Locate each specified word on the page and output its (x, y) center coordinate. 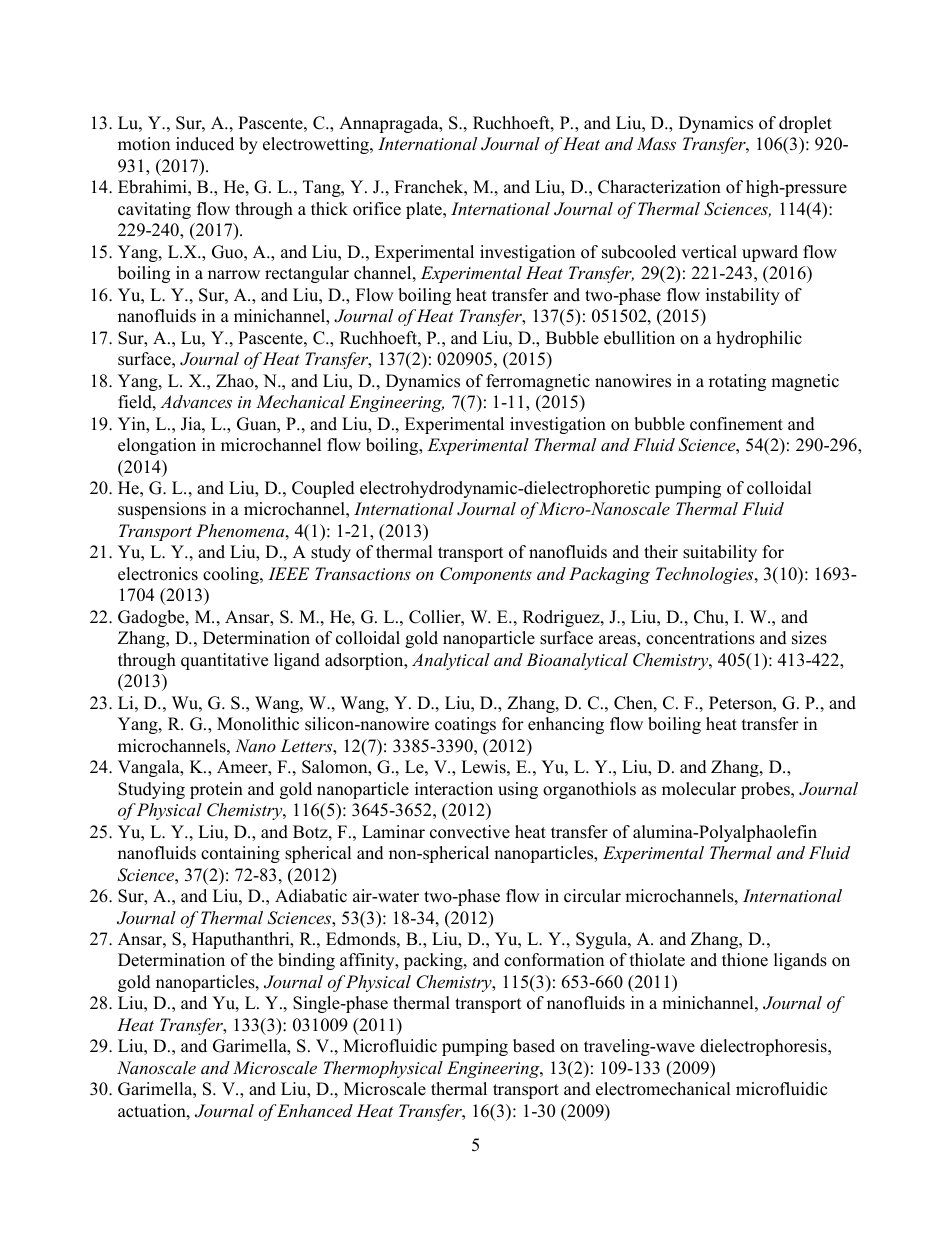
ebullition (639, 338)
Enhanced (315, 1110)
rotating (737, 382)
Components (486, 575)
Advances (196, 401)
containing (240, 854)
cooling (232, 575)
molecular (699, 789)
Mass (656, 143)
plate (425, 210)
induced (205, 144)
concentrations (700, 638)
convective (470, 832)
